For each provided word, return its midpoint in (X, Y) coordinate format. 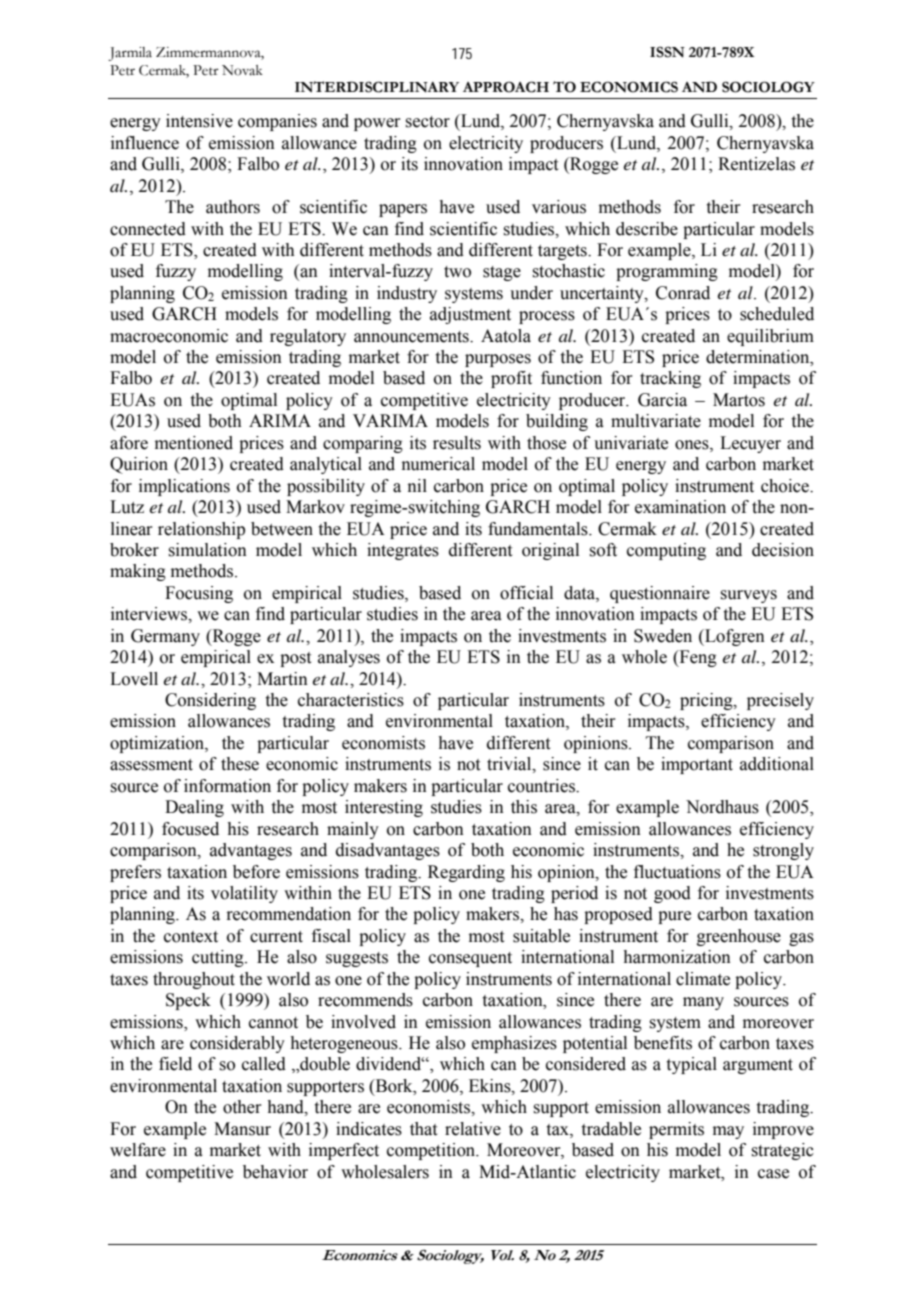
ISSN (667, 52)
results (457, 443)
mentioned (194, 443)
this (524, 807)
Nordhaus (722, 807)
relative (473, 1129)
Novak (242, 70)
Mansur (242, 1129)
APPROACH (506, 87)
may (728, 1132)
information (227, 786)
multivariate (656, 421)
